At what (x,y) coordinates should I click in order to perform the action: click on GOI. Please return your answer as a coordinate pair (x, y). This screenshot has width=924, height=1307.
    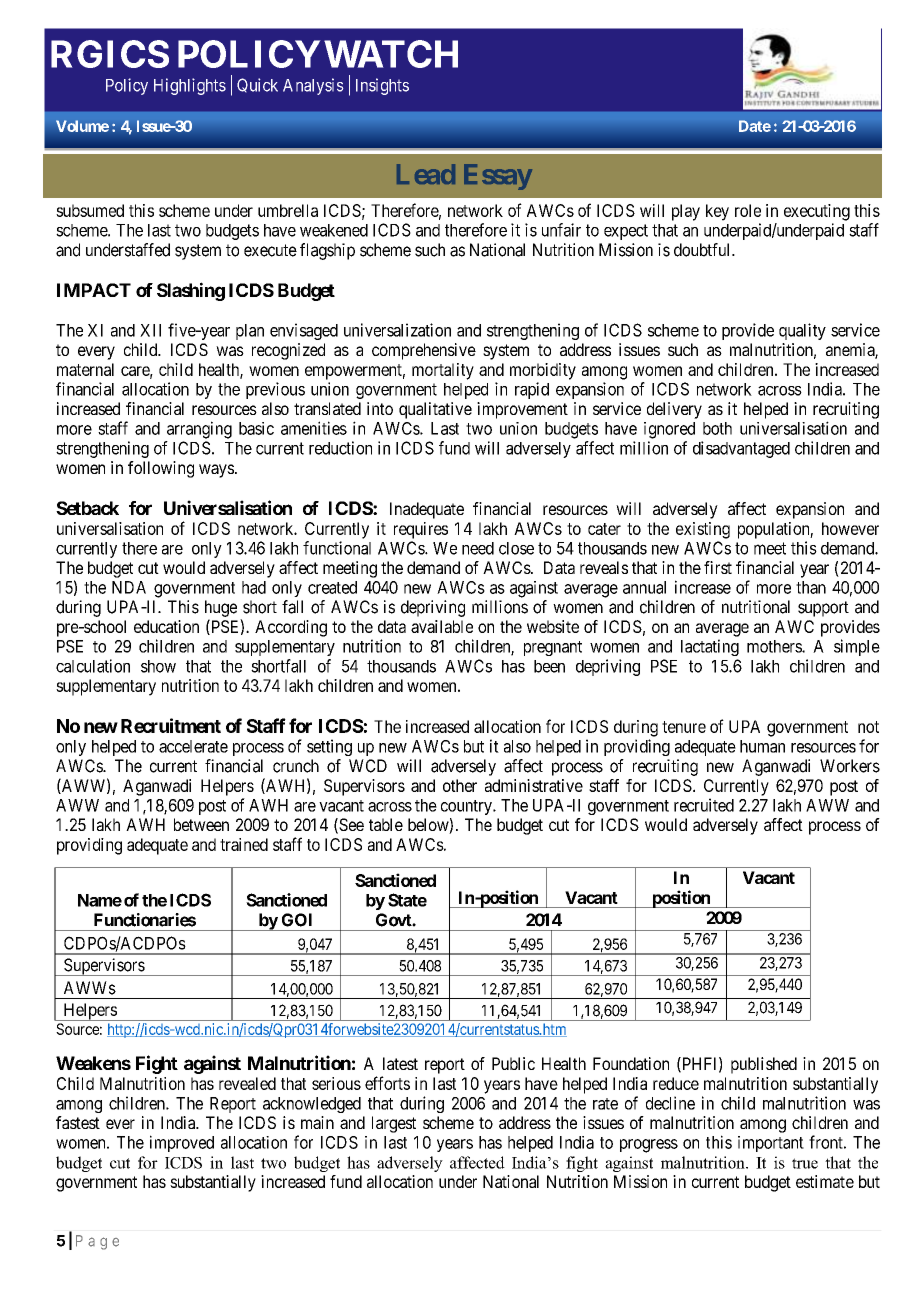
    Looking at the image, I should click on (297, 920).
